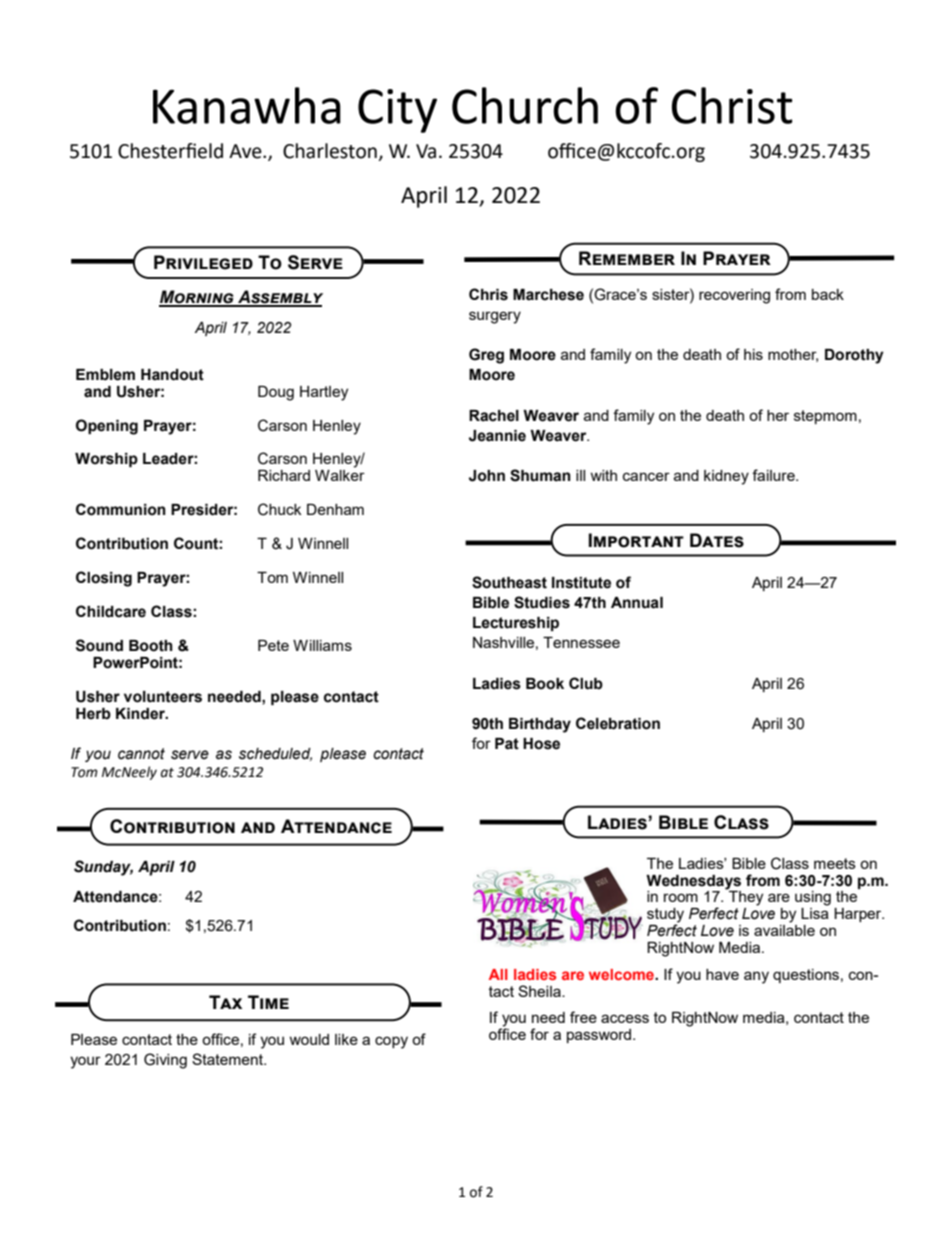 Image resolution: width=952 pixels, height=1233 pixels. I want to click on Greg, so click(486, 356).
